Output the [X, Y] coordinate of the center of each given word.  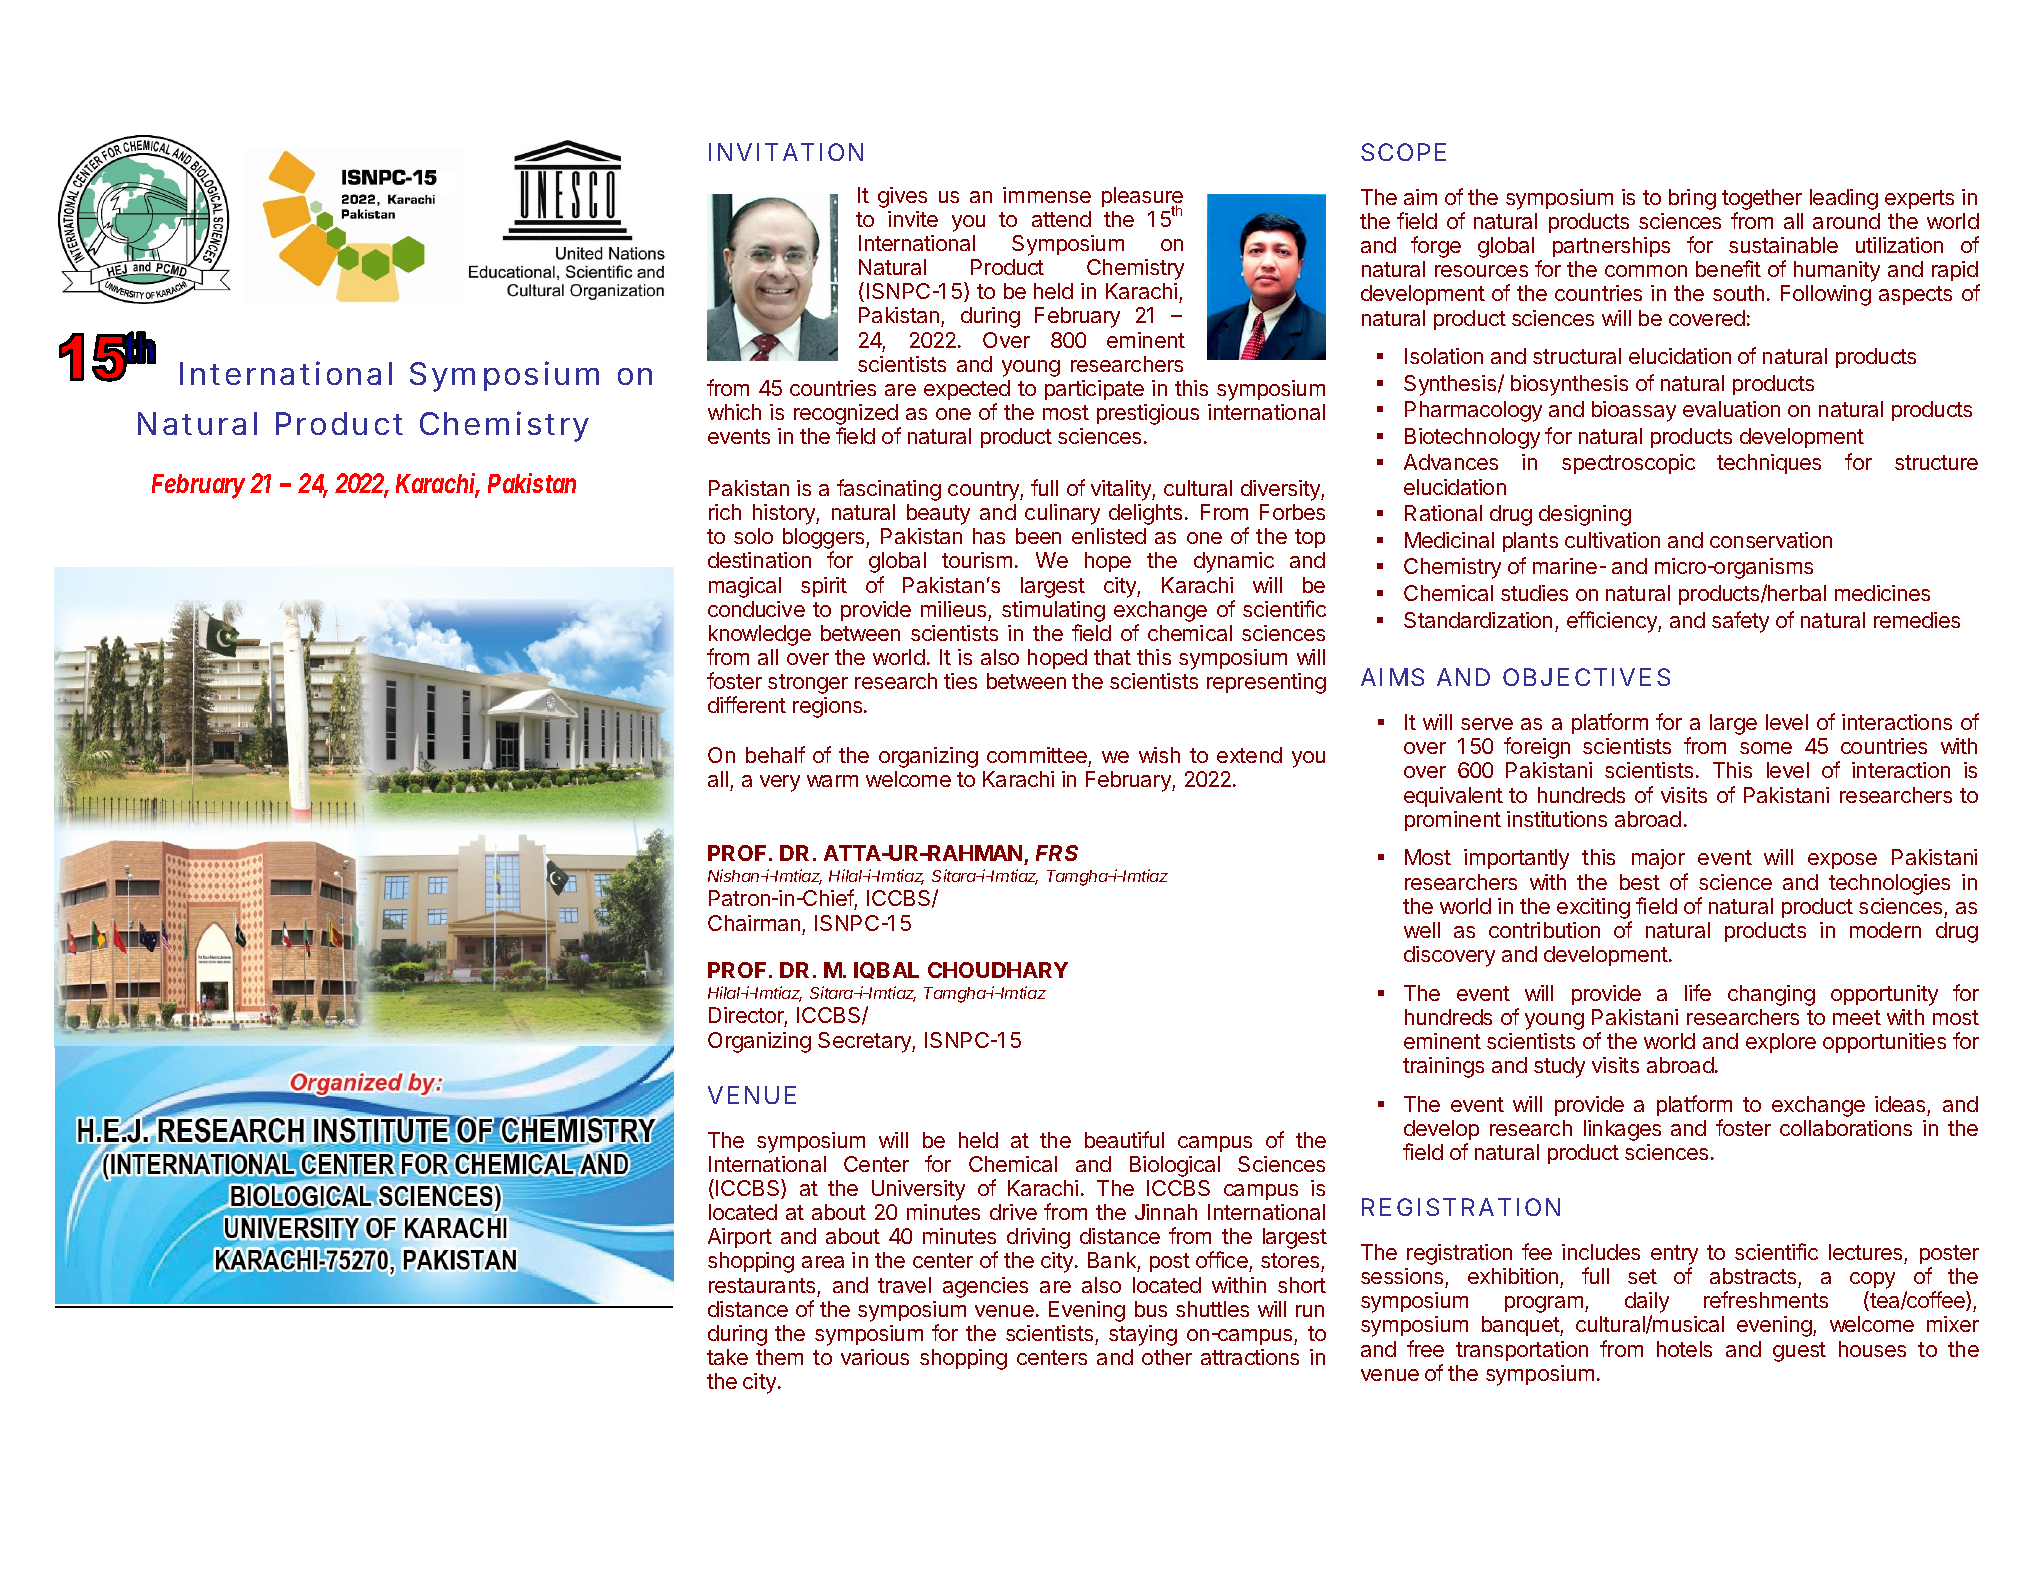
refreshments [1766, 1299]
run [1310, 1311]
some [1766, 748]
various [875, 1357]
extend [1249, 755]
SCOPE [1403, 152]
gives [902, 197]
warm [832, 781]
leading [1844, 199]
